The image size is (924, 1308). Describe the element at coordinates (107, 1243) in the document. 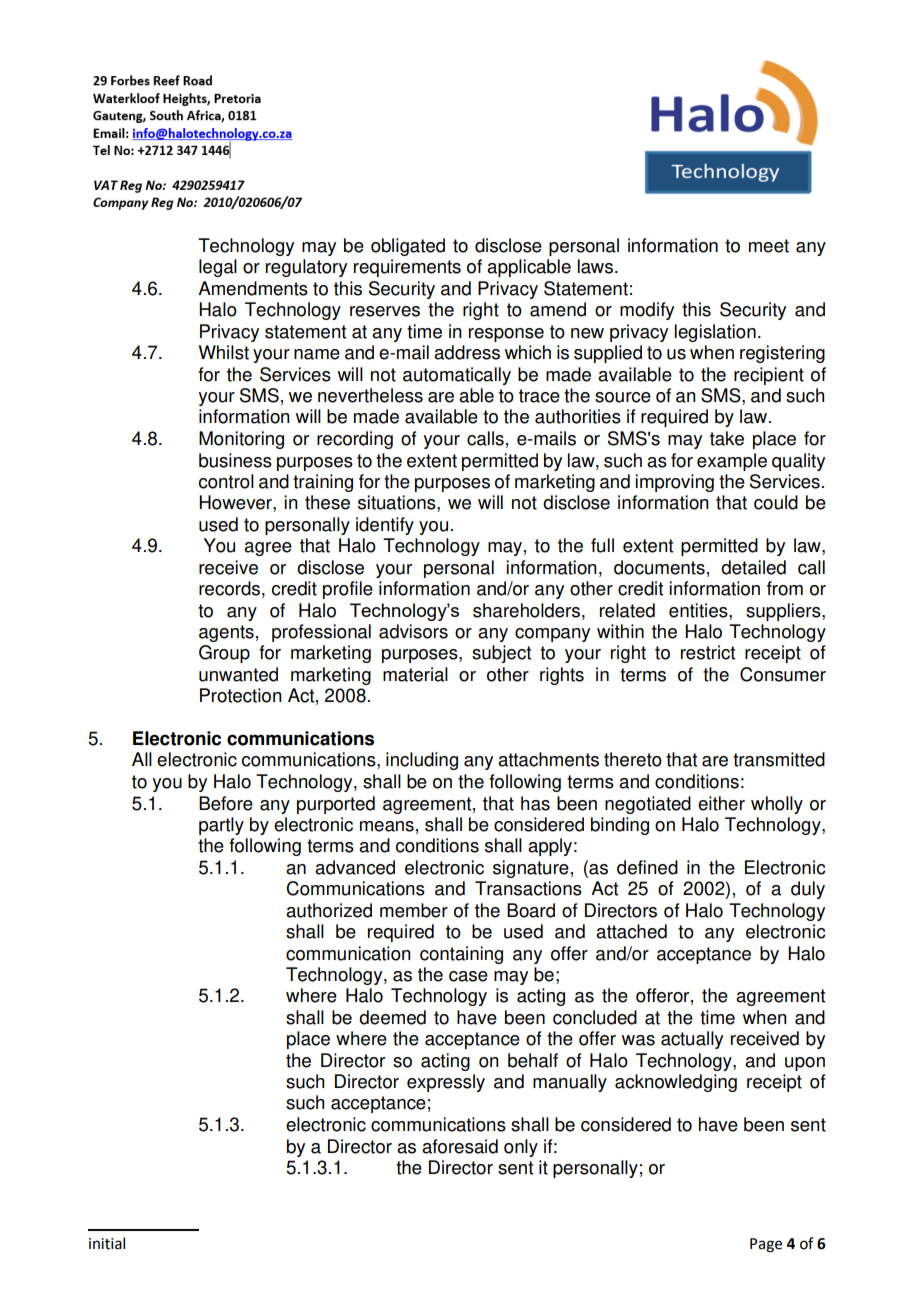

I see `initial` at that location.
